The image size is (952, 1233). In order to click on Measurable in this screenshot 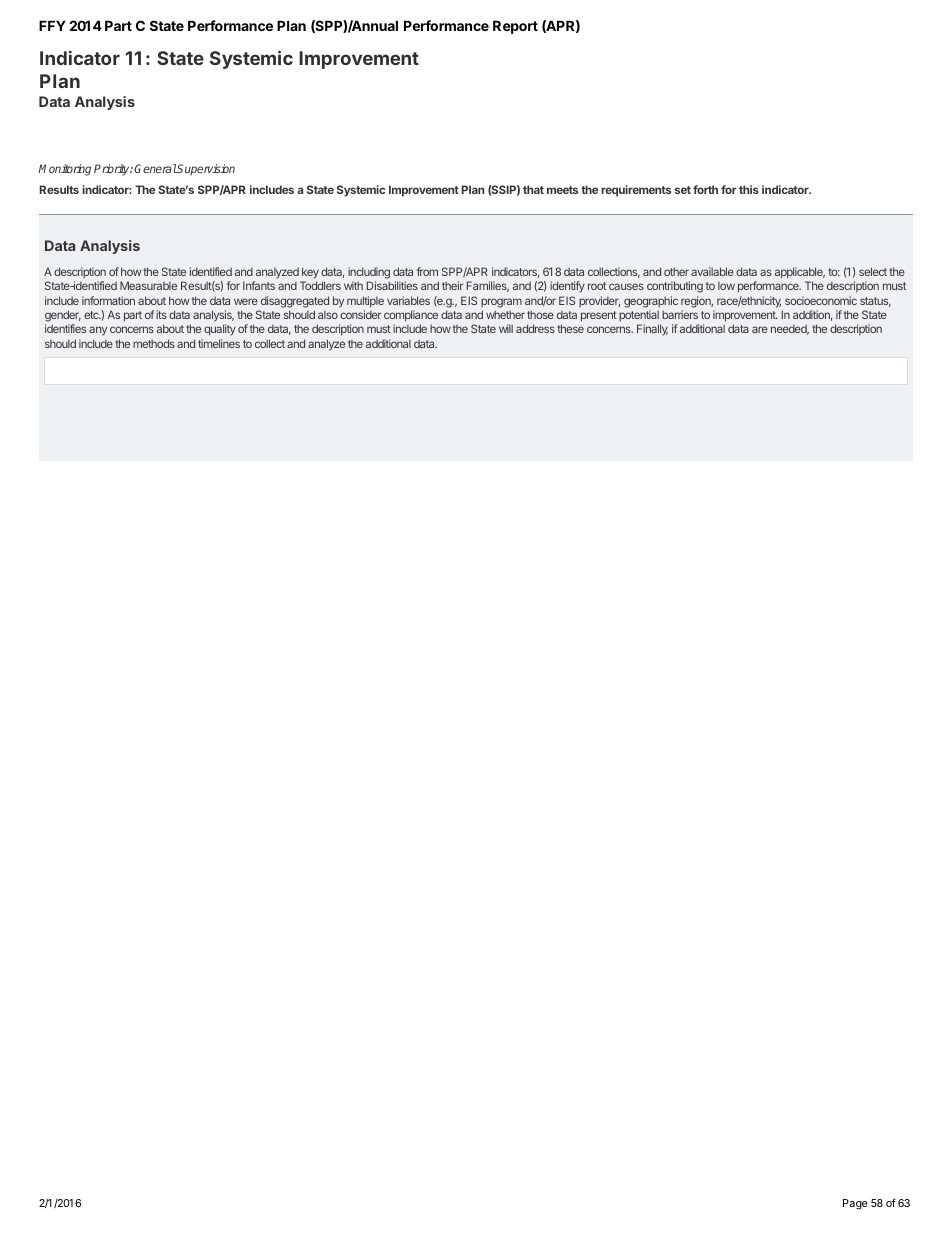, I will do `click(148, 285)`.
